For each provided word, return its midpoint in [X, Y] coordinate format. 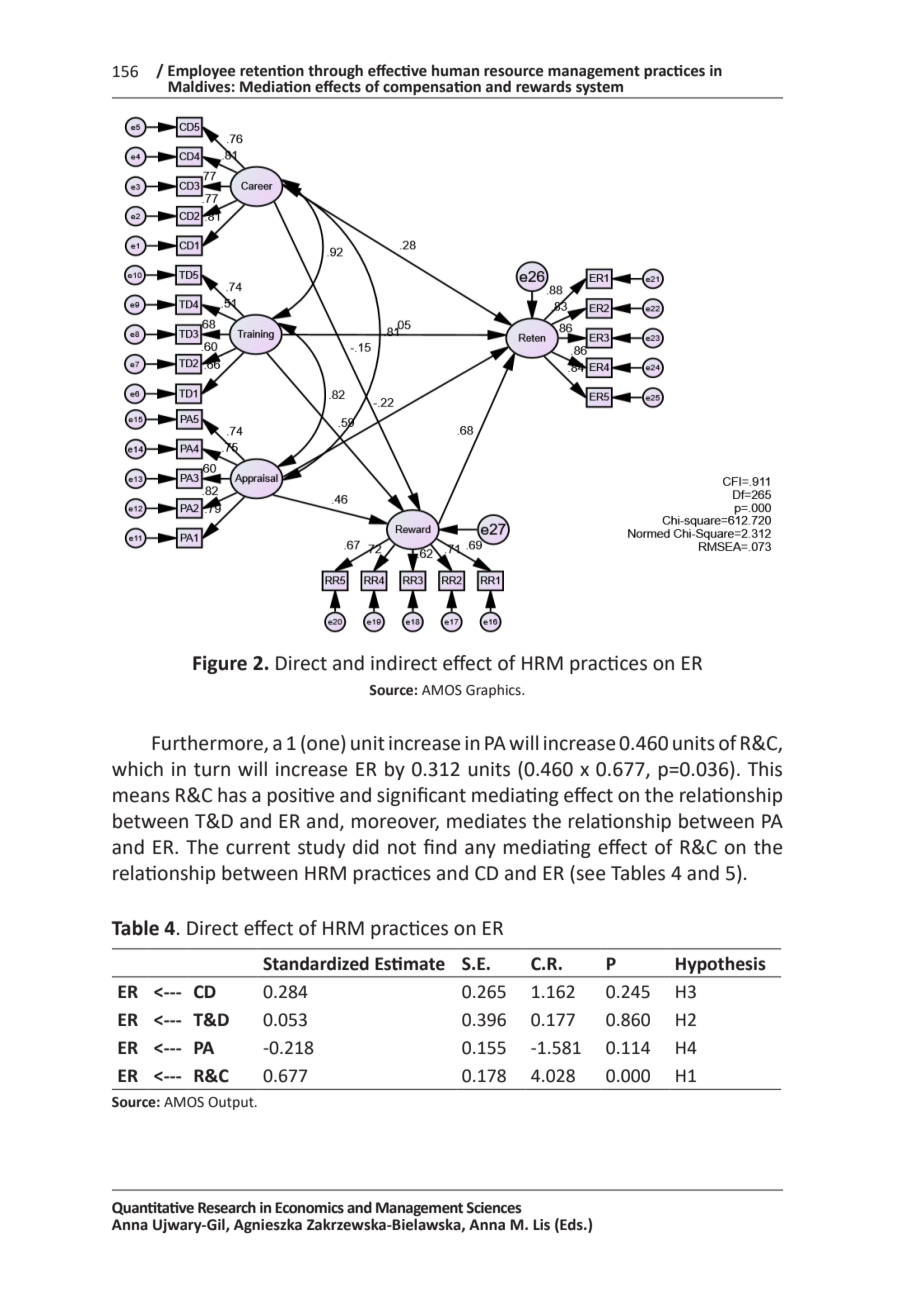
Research [227, 1207]
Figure [220, 664]
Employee [202, 72]
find [440, 847]
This [764, 769]
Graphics [494, 691]
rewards [544, 86]
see [590, 875]
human [455, 70]
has [232, 795]
